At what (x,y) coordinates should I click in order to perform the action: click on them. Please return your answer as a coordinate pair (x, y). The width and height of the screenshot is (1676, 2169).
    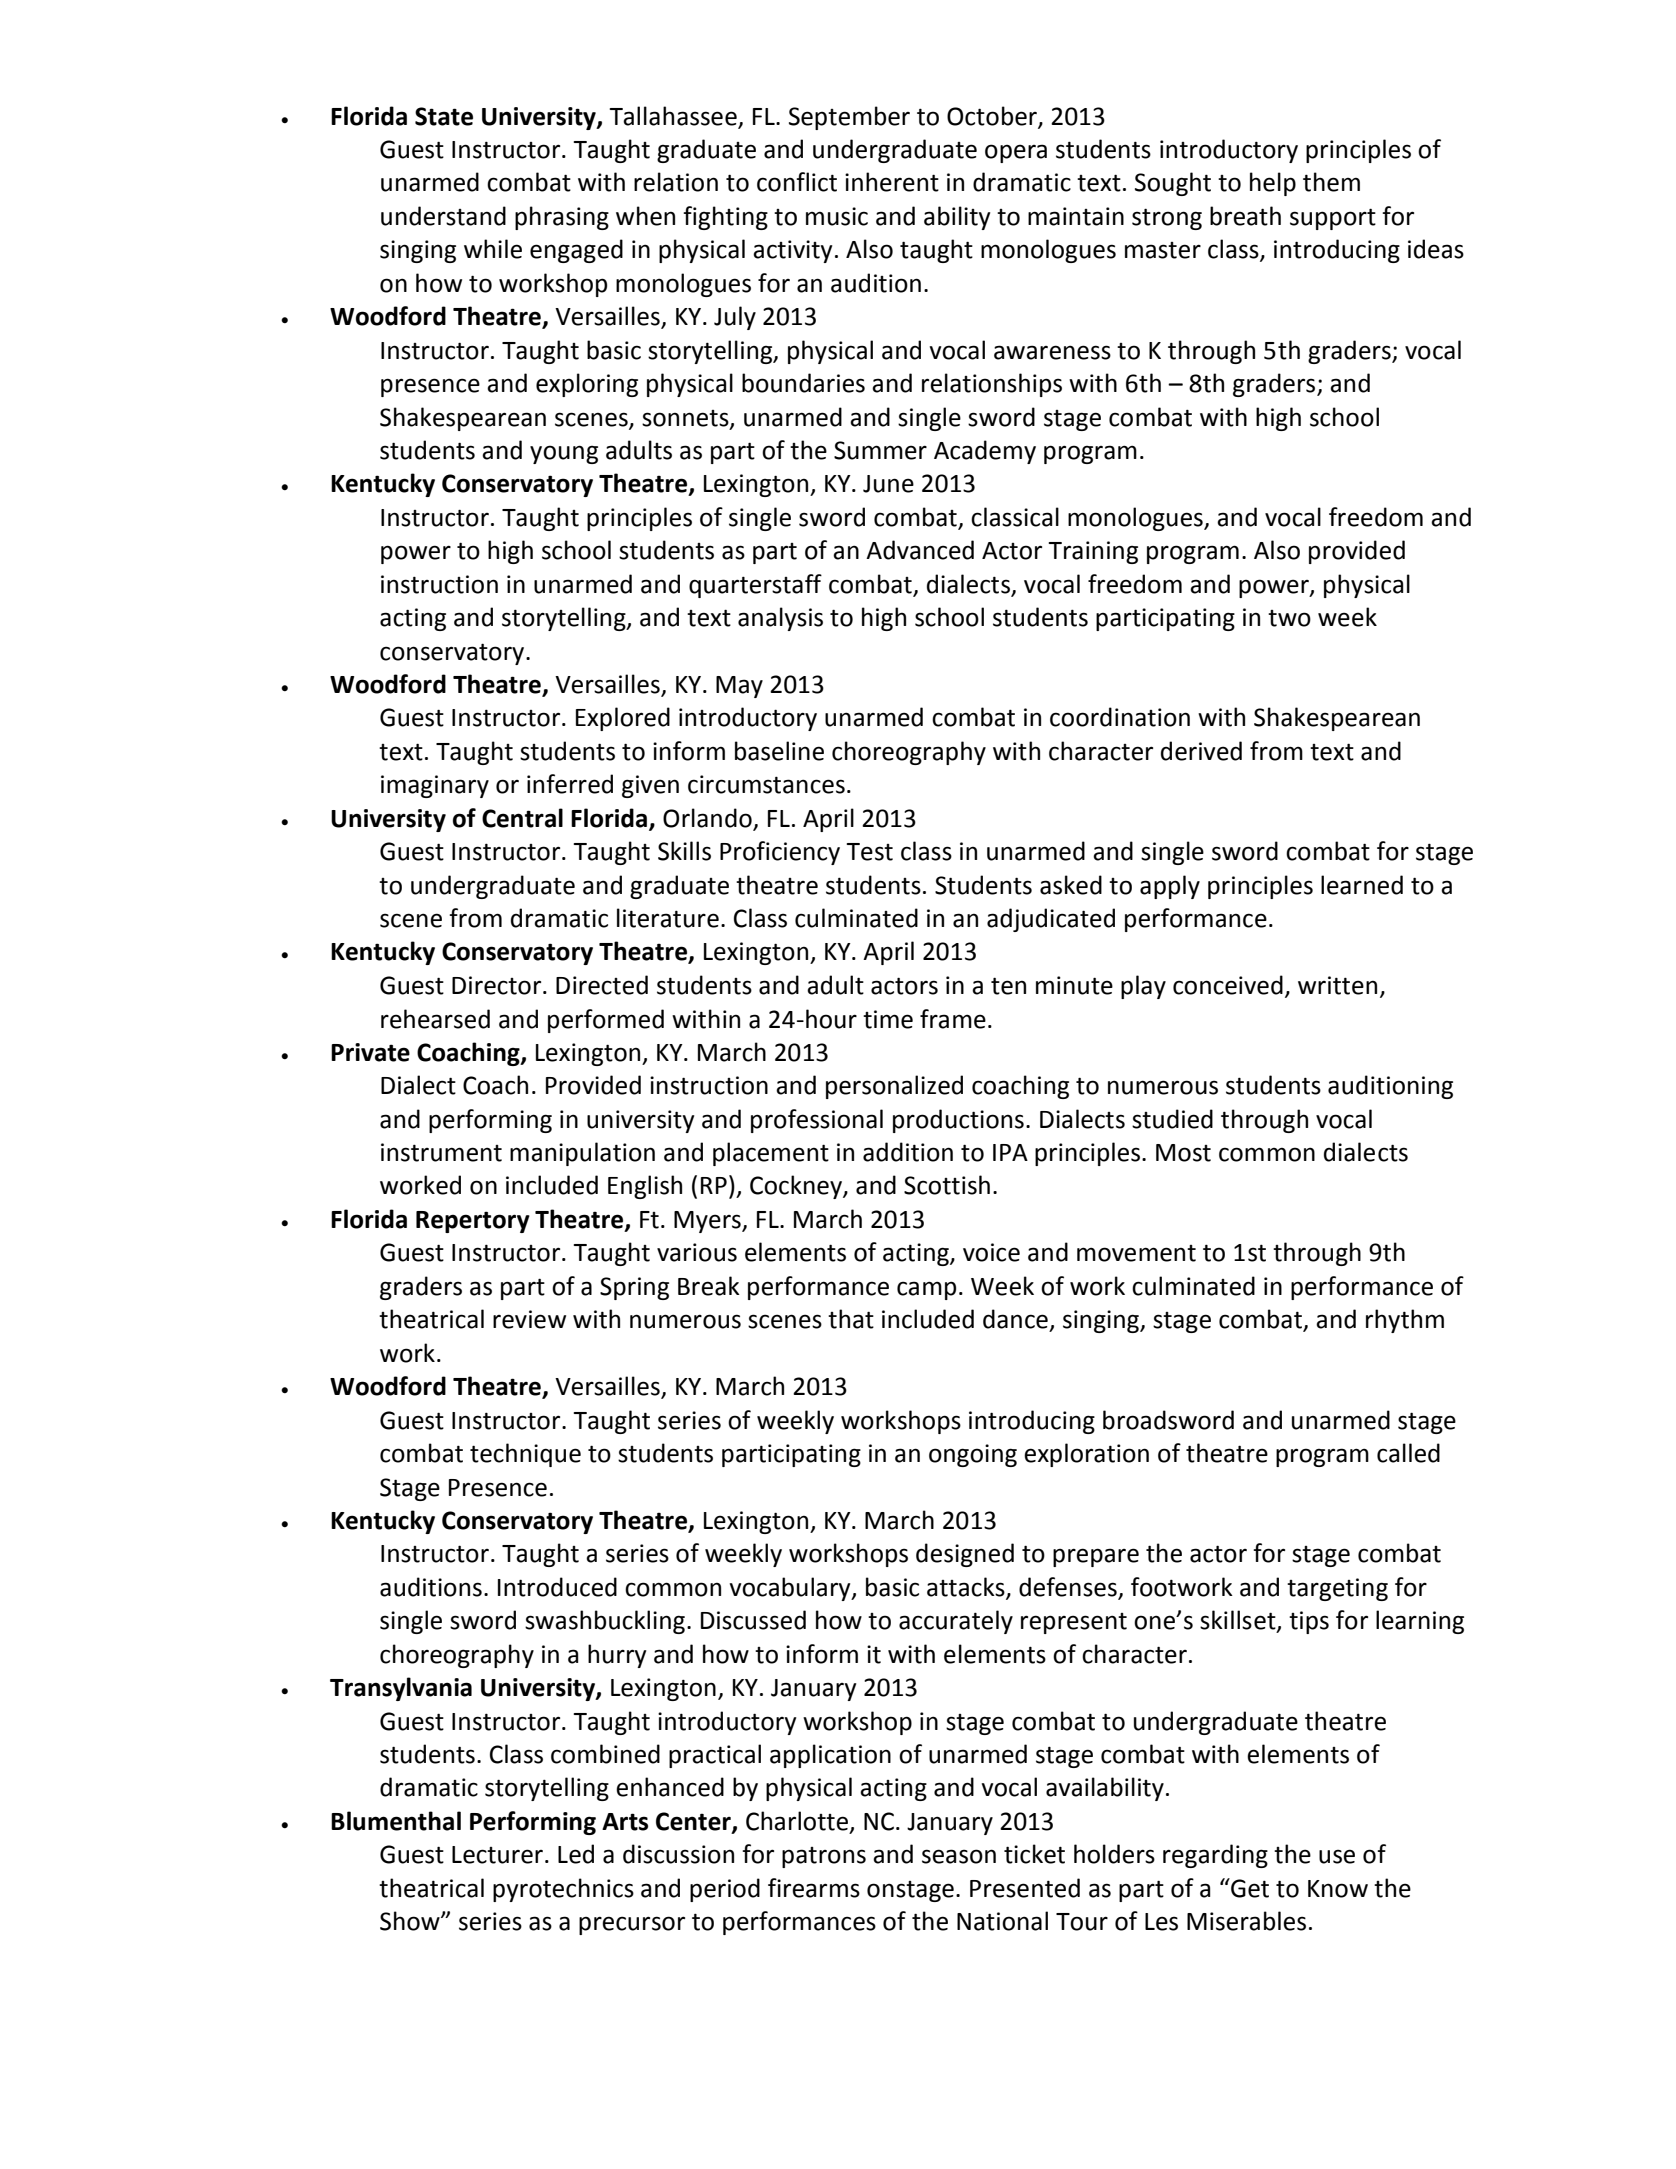
    Looking at the image, I should click on (1331, 182).
